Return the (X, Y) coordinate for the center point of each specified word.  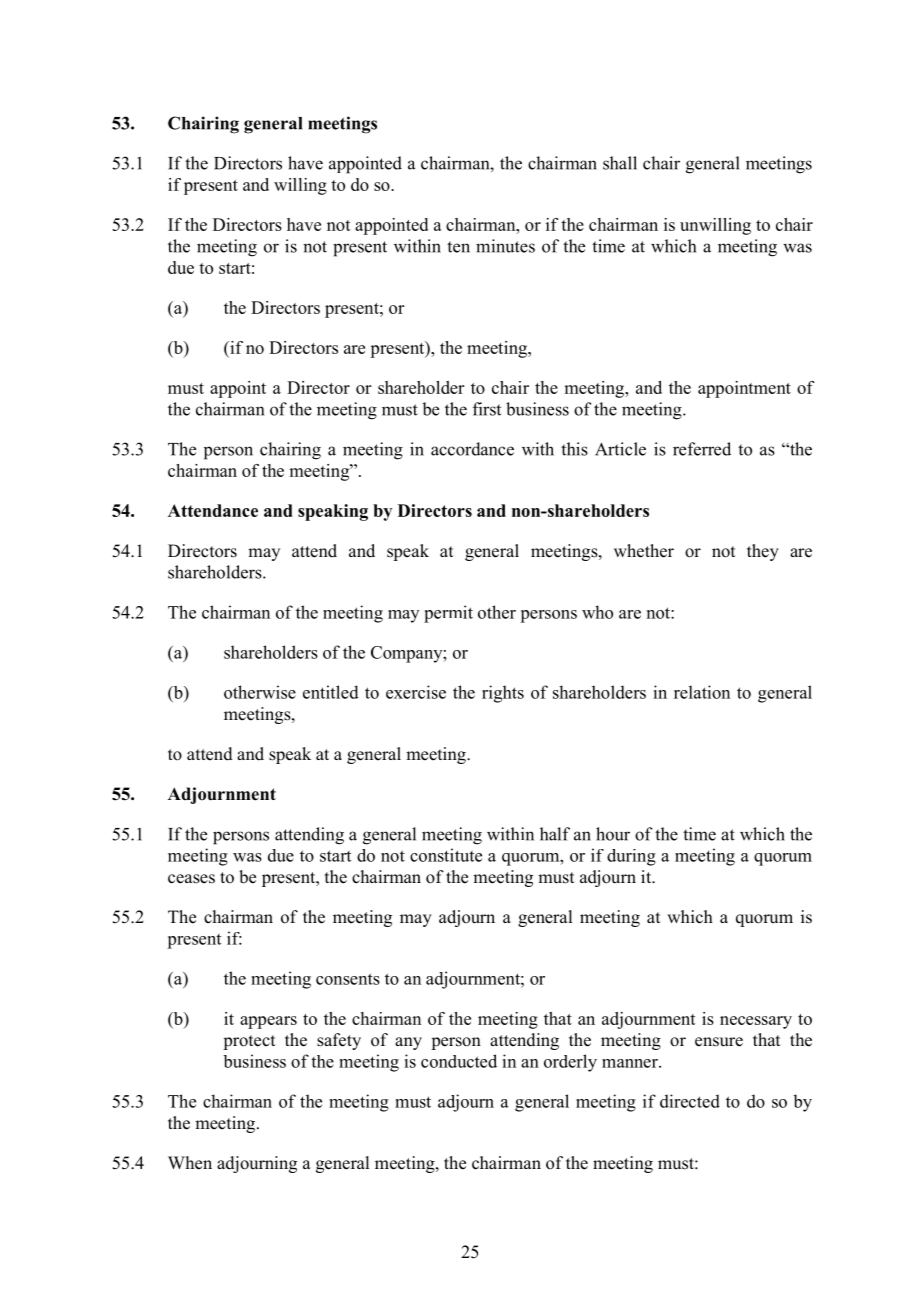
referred (702, 449)
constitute (446, 855)
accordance (472, 449)
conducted (459, 1061)
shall (620, 163)
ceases (191, 879)
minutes (505, 246)
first (487, 409)
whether (644, 551)
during (631, 857)
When (190, 1163)
